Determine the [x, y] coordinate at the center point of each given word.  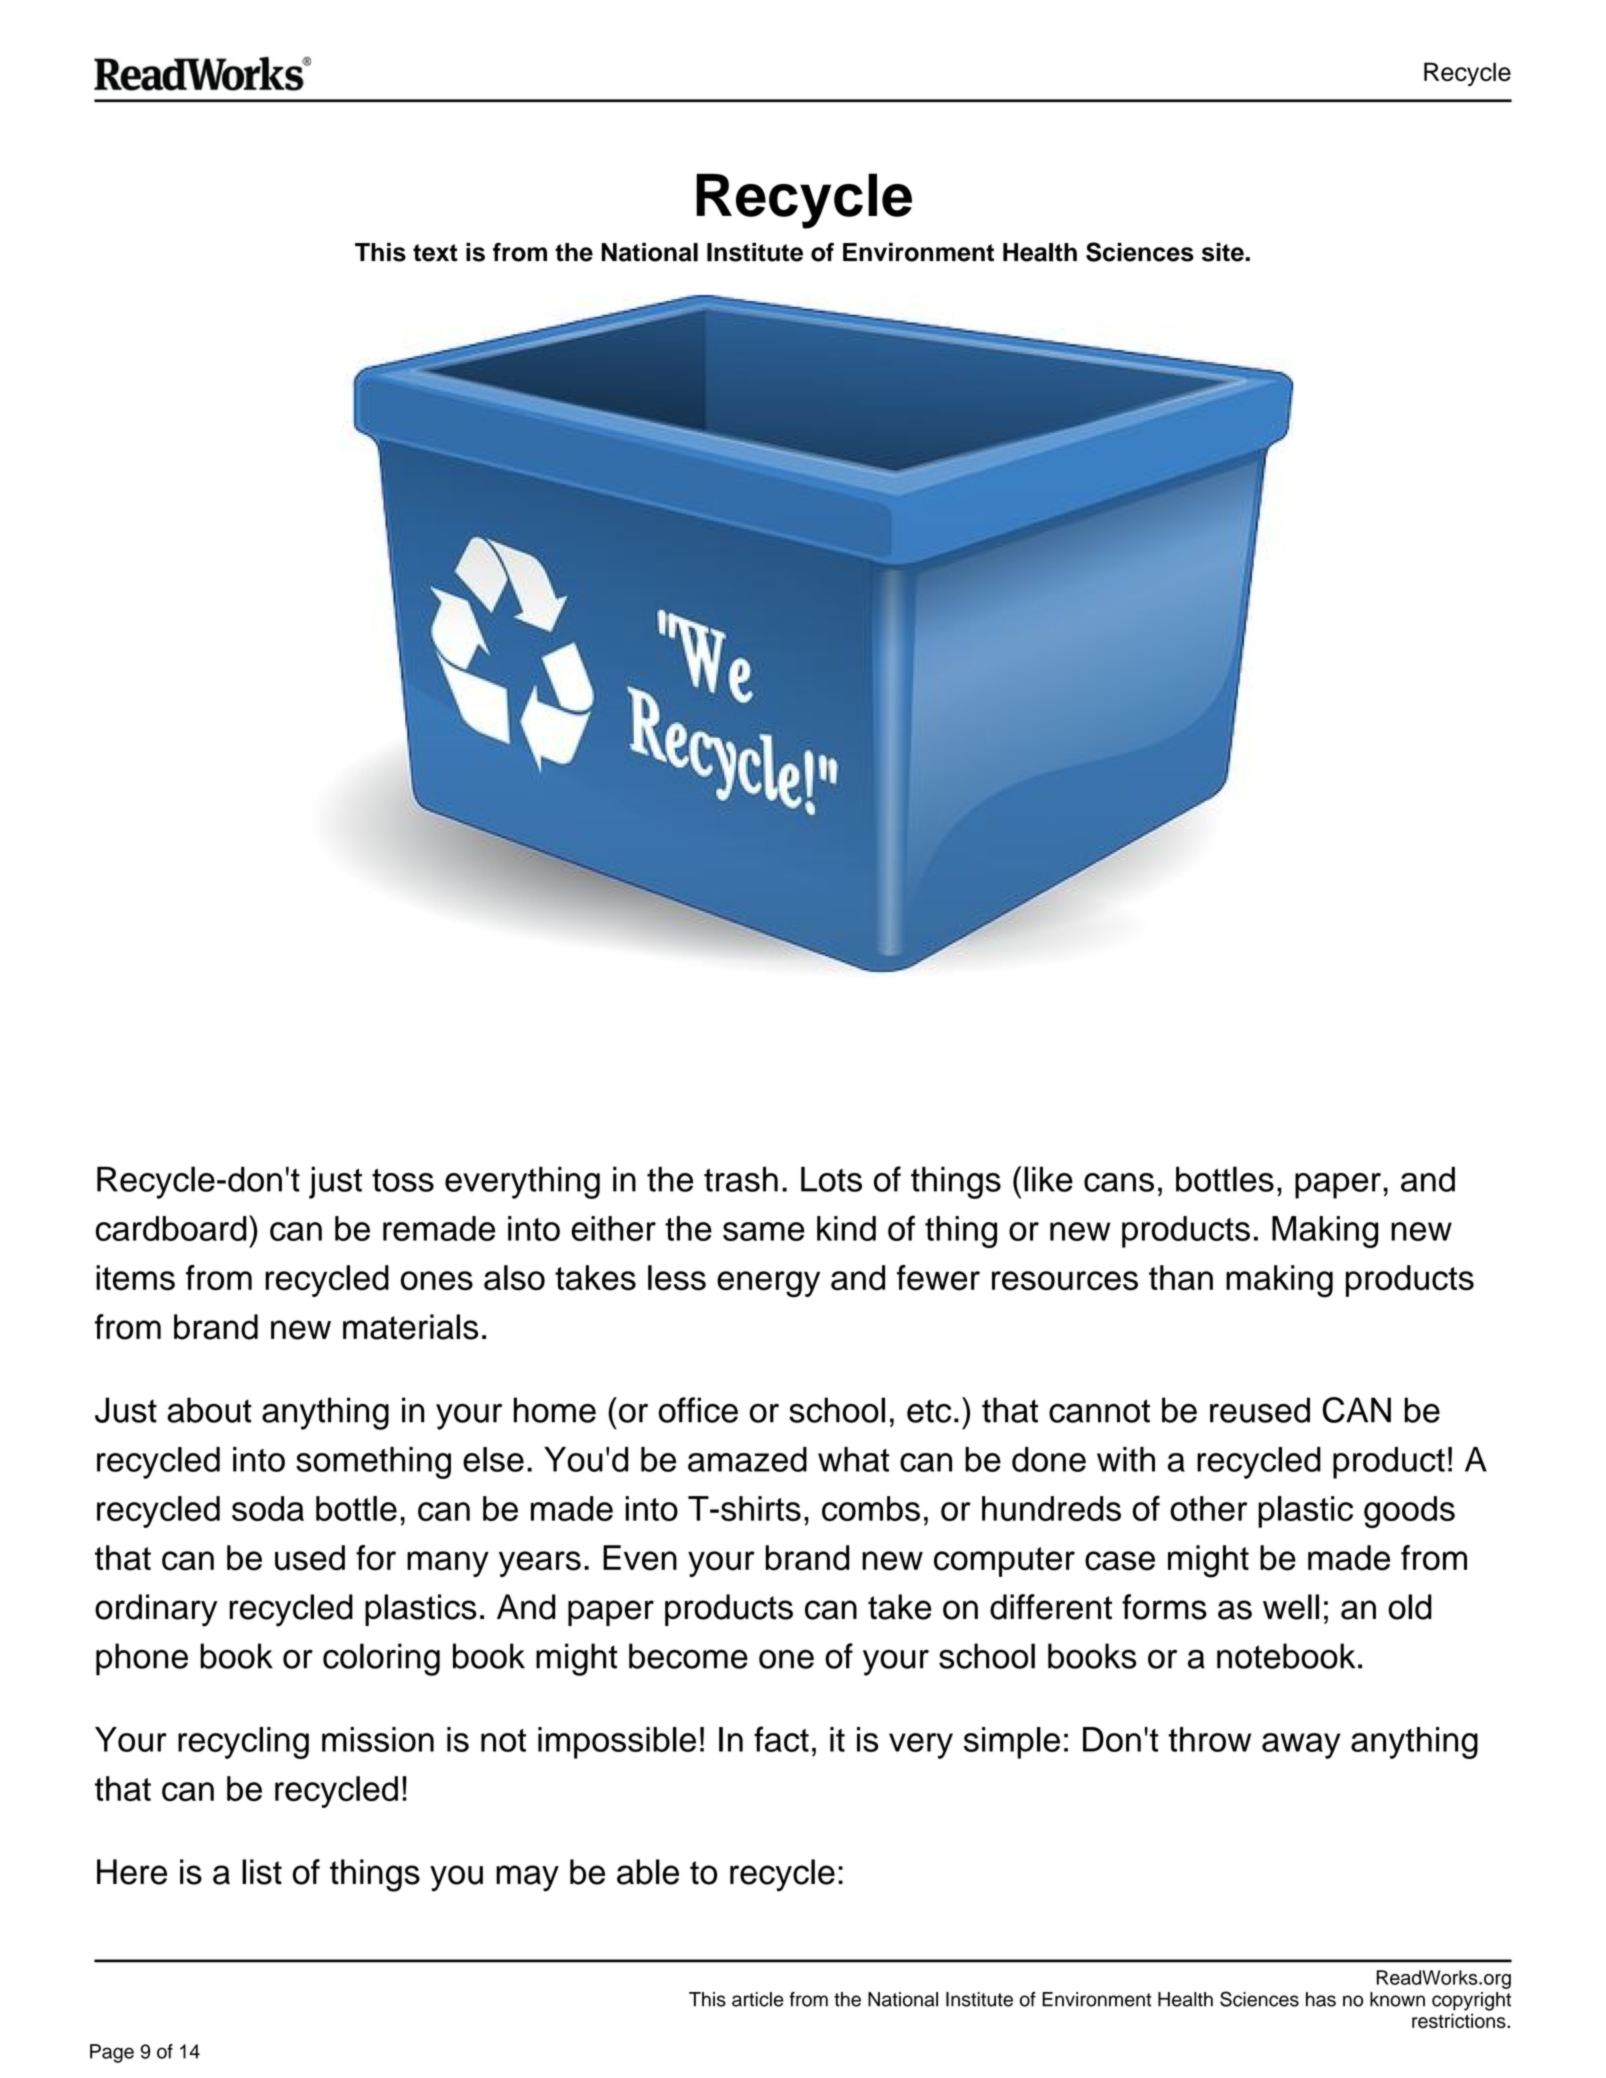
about [209, 1410]
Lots [831, 1179]
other [1208, 1508]
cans [1119, 1182]
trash [741, 1179]
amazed [747, 1459]
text [435, 253]
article [758, 1999]
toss [403, 1180]
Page [112, 2053]
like [1048, 1179]
